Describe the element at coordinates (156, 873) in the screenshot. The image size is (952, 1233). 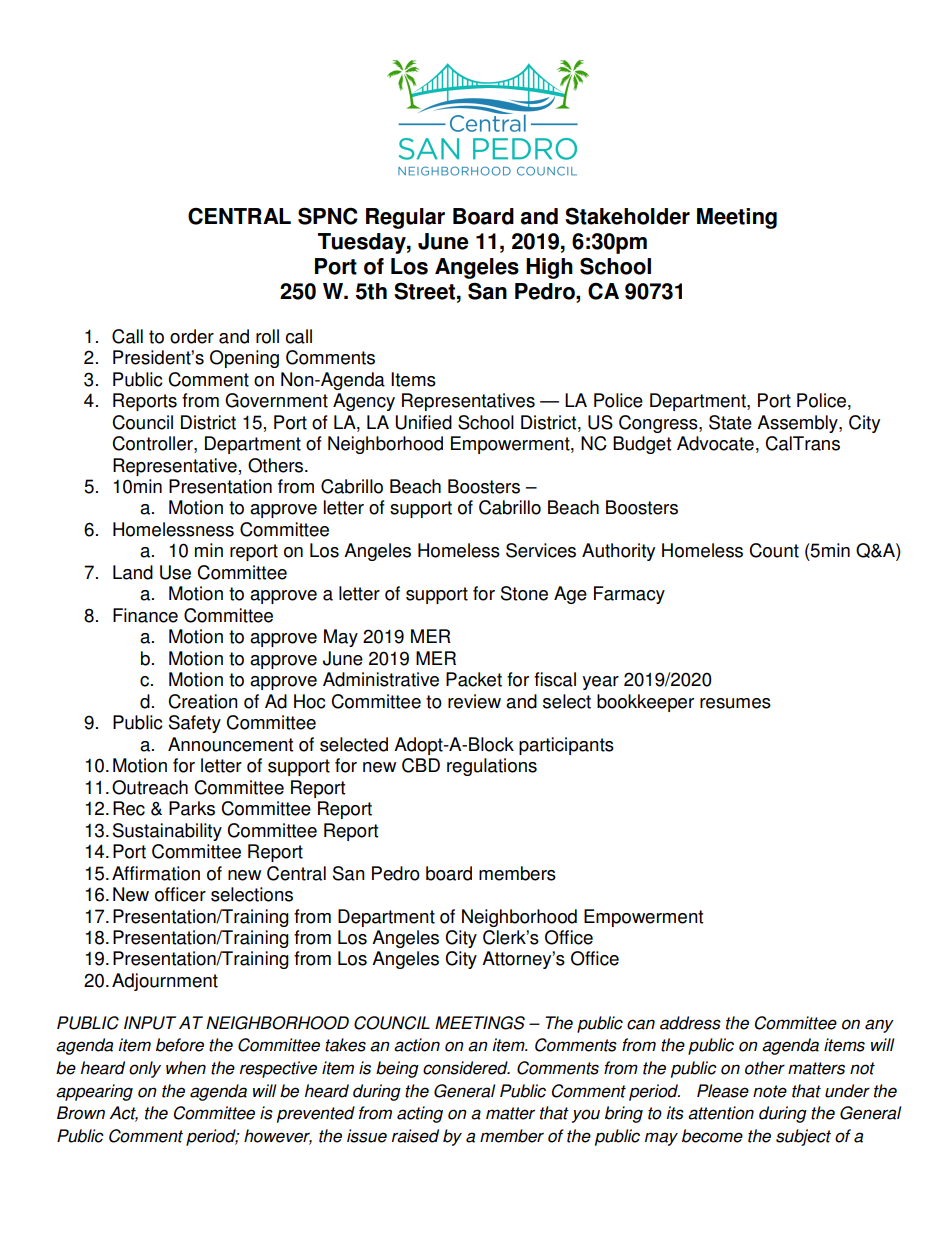
I see `Affirmation` at that location.
